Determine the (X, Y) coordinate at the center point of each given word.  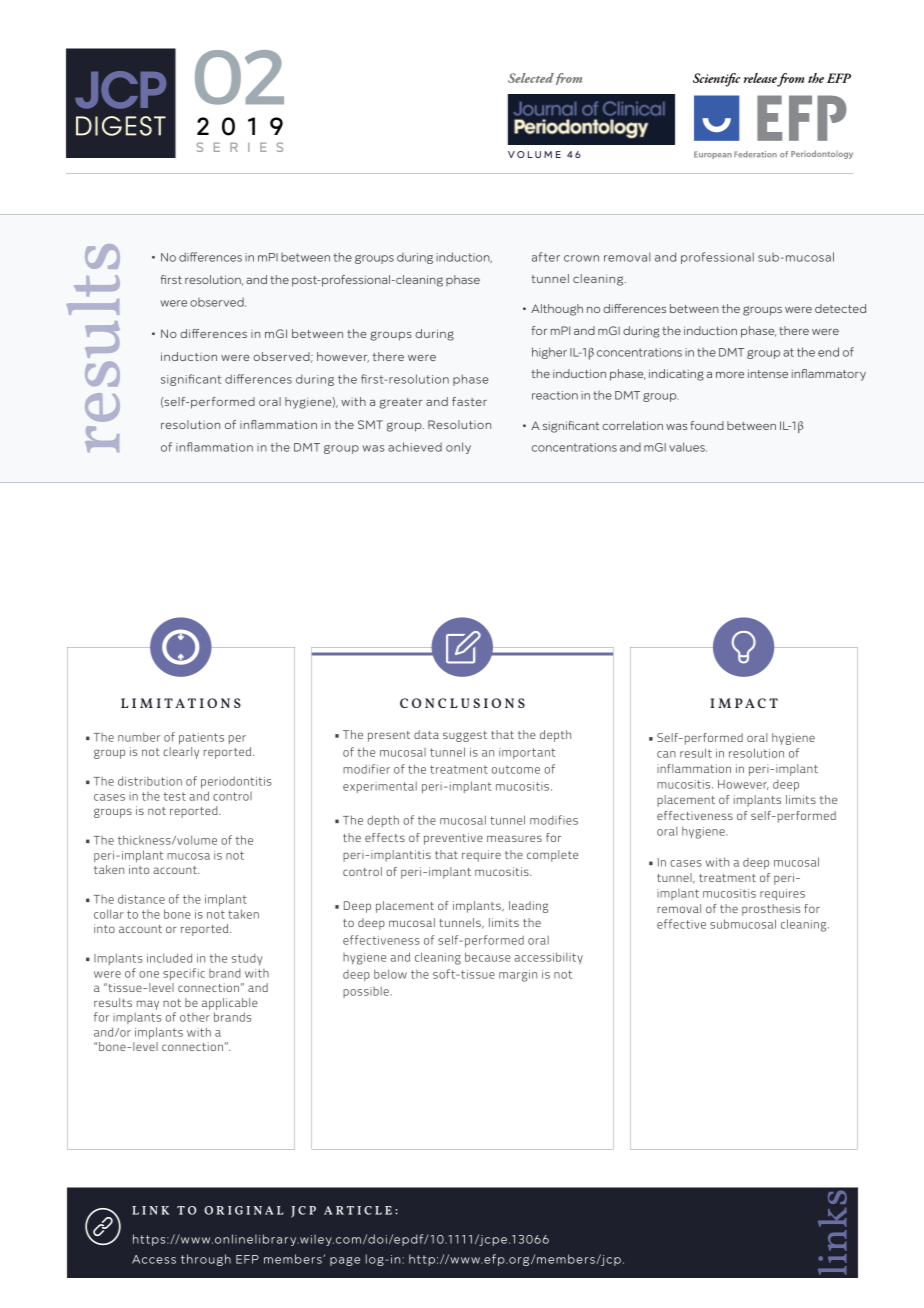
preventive (453, 839)
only (458, 448)
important (527, 753)
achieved (415, 447)
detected (840, 308)
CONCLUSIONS (462, 703)
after (546, 257)
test (175, 796)
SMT (370, 424)
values (688, 447)
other (195, 1017)
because (488, 957)
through (206, 1260)
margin (518, 976)
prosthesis (771, 910)
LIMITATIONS (181, 703)
